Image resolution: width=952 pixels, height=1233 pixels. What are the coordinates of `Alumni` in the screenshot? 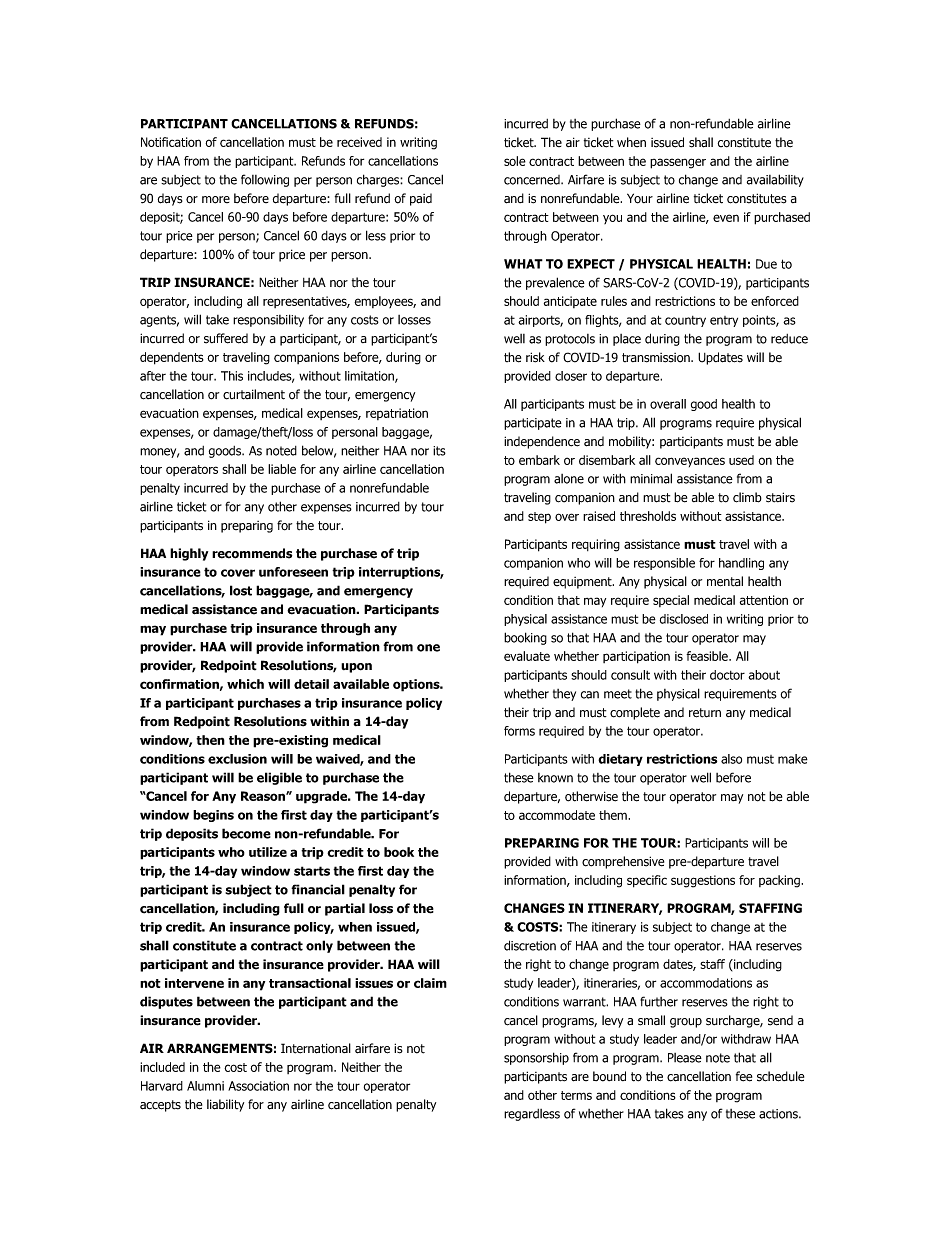 It's located at (205, 1086).
